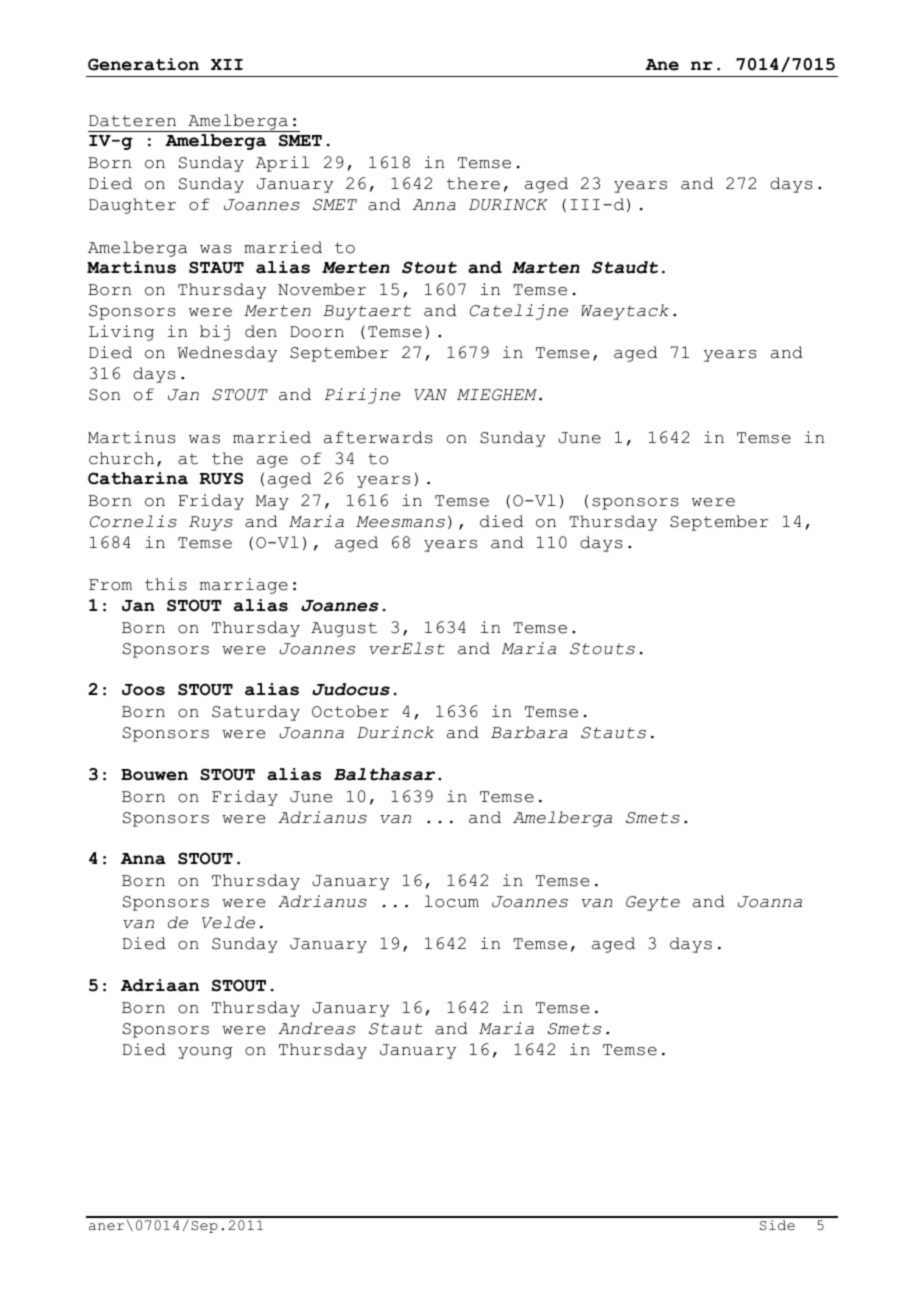 Image resolution: width=924 pixels, height=1308 pixels. Describe the element at coordinates (227, 354) in the page. I see `Wednesday` at that location.
